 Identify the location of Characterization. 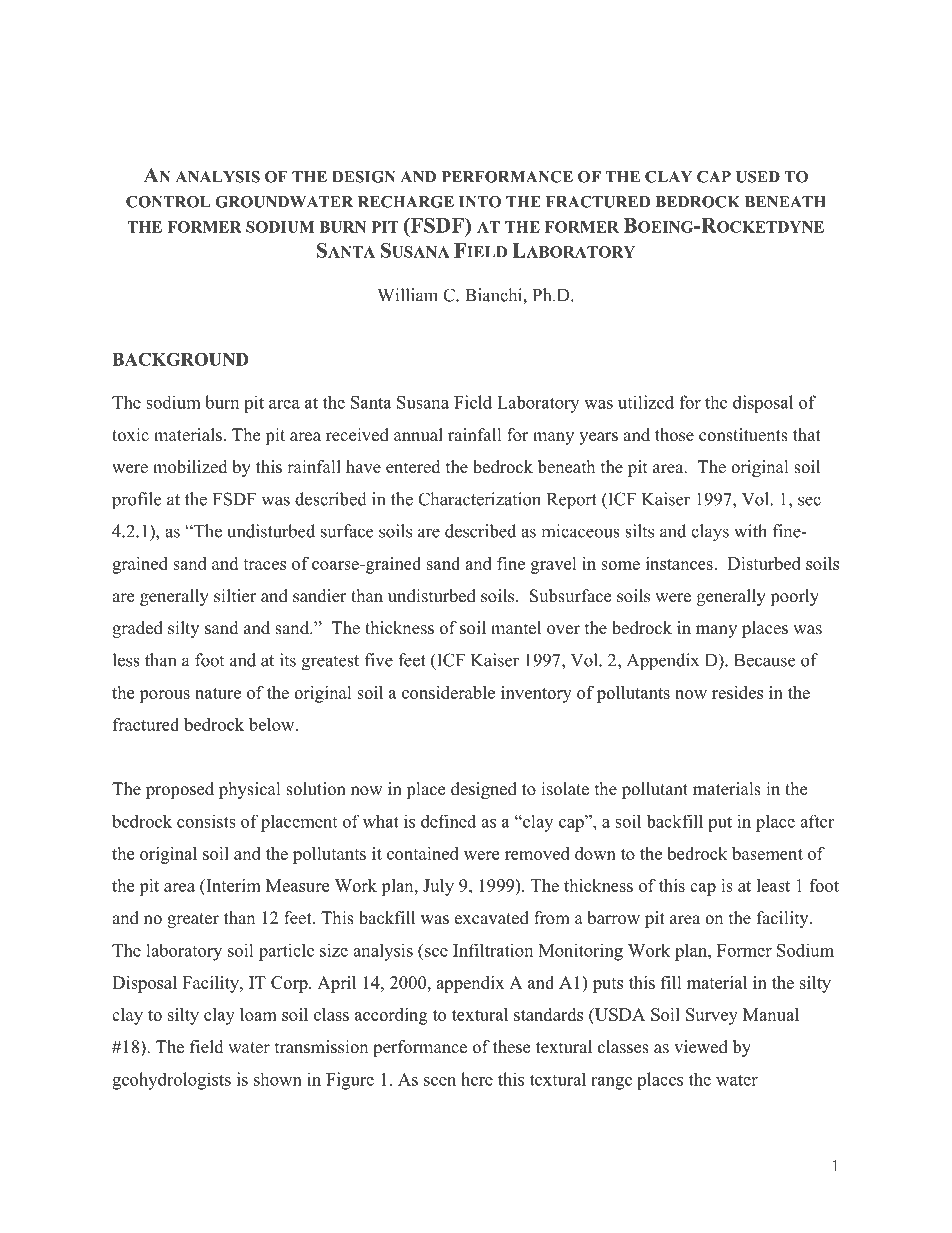
(479, 499).
